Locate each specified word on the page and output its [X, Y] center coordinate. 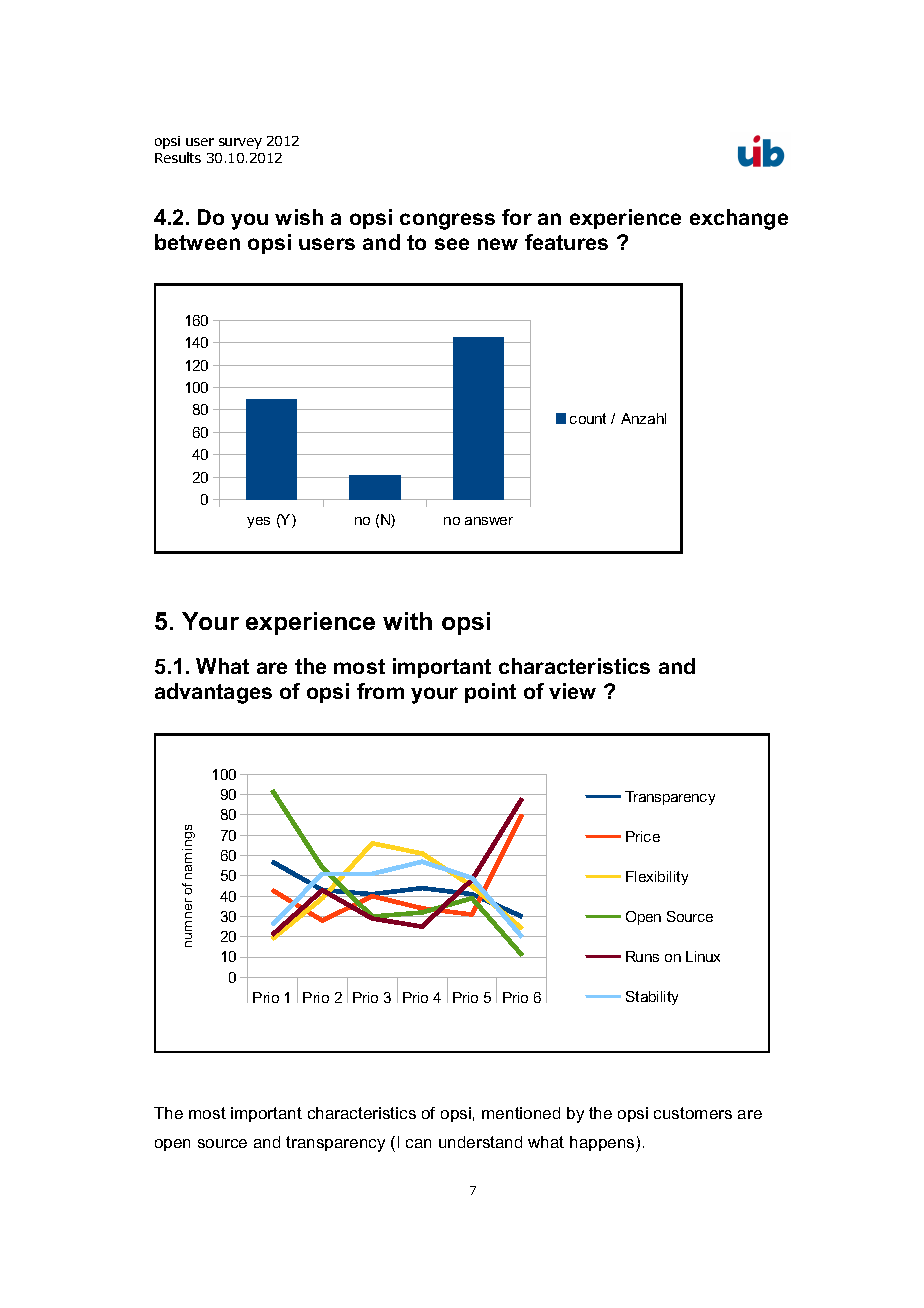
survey [240, 143]
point [490, 693]
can [418, 1143]
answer [489, 521]
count [588, 418]
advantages [213, 693]
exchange [739, 219]
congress [447, 221]
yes [258, 522]
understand [480, 1142]
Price [643, 836]
